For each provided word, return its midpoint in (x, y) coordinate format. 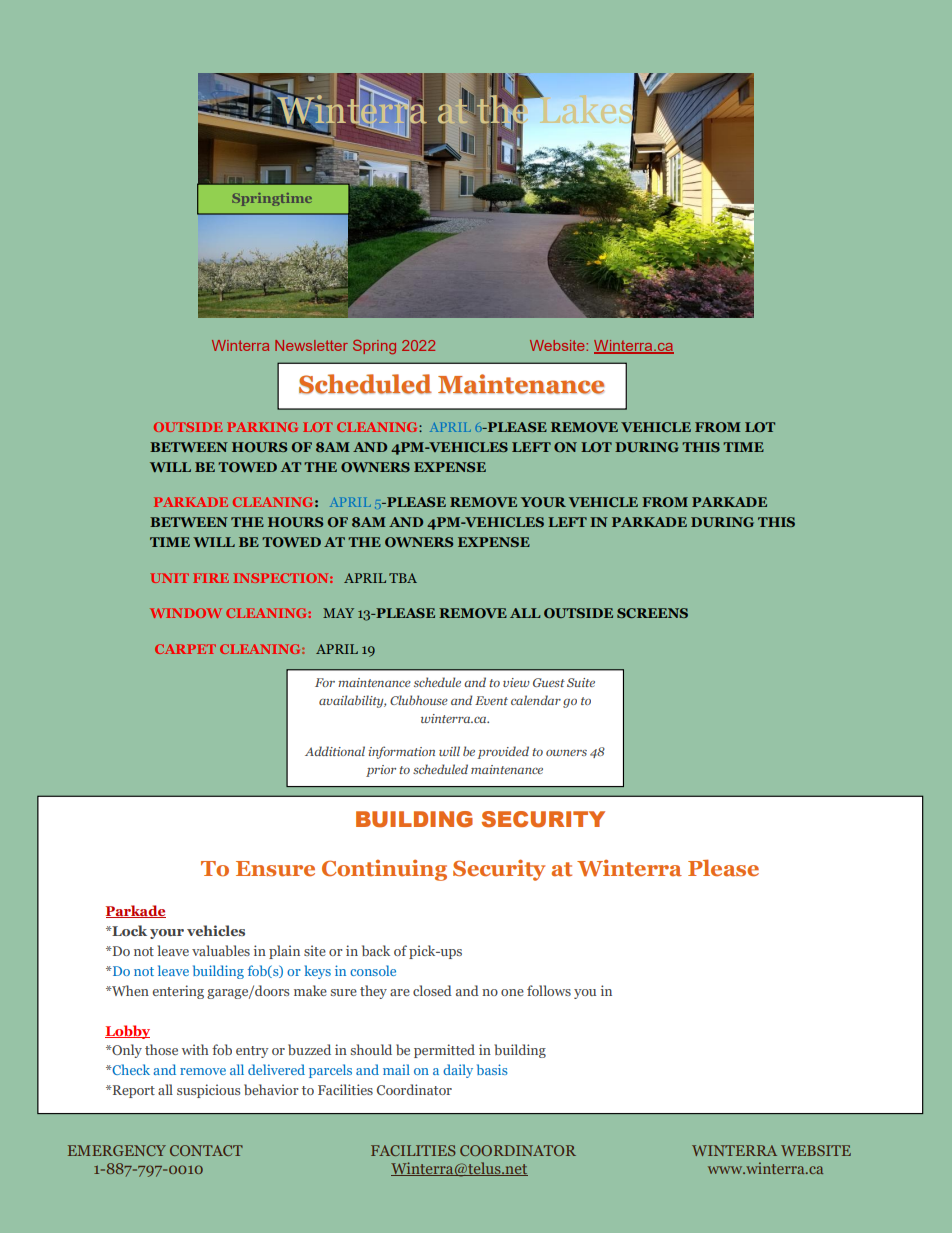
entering (178, 992)
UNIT (169, 578)
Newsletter (311, 345)
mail (396, 1069)
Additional (335, 751)
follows (549, 990)
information (401, 752)
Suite (581, 682)
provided (503, 752)
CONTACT (206, 1150)
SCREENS (652, 613)
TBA (403, 578)
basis (492, 1069)
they (373, 992)
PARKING (262, 427)
